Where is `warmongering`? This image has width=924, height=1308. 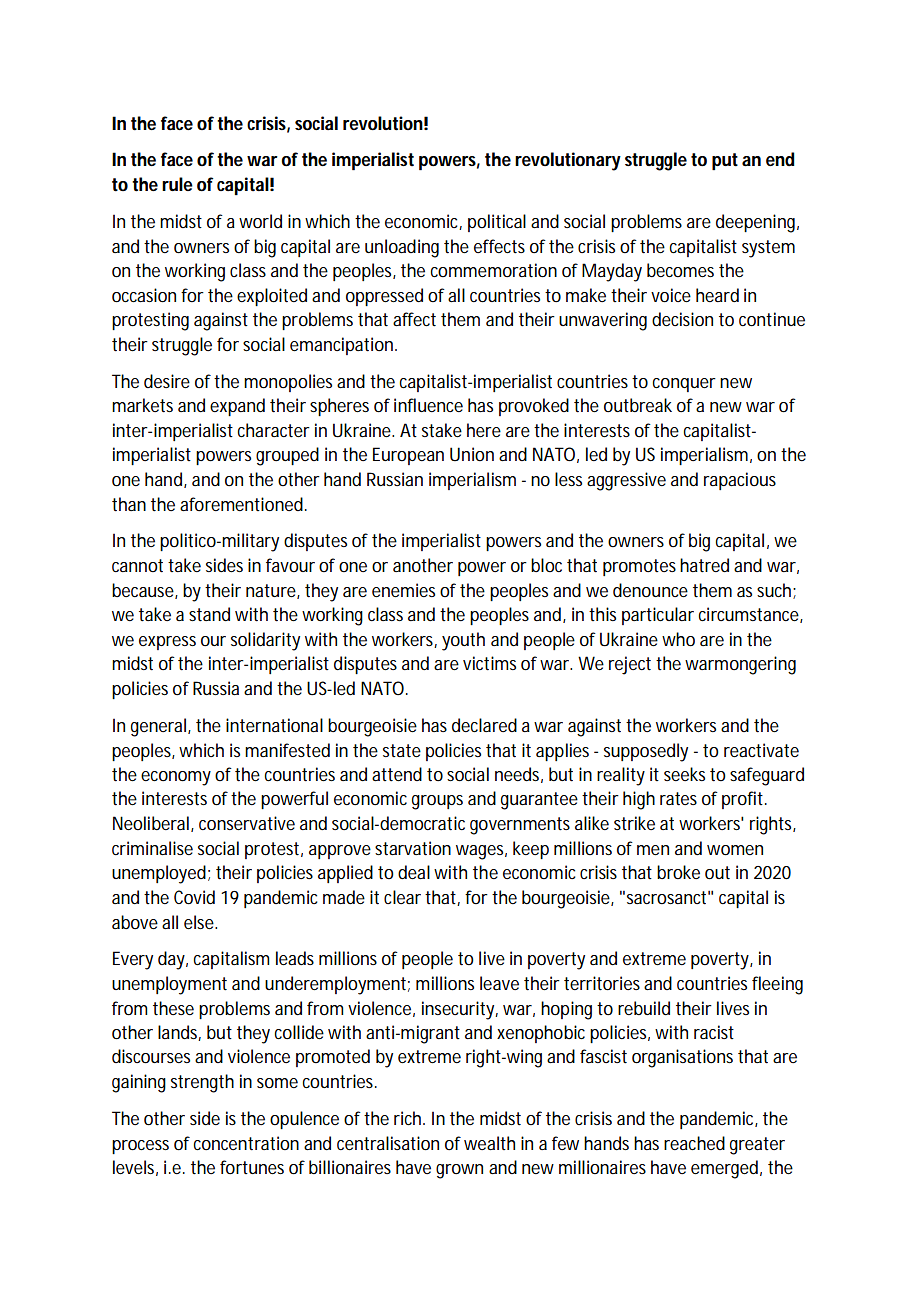
warmongering is located at coordinates (740, 665).
